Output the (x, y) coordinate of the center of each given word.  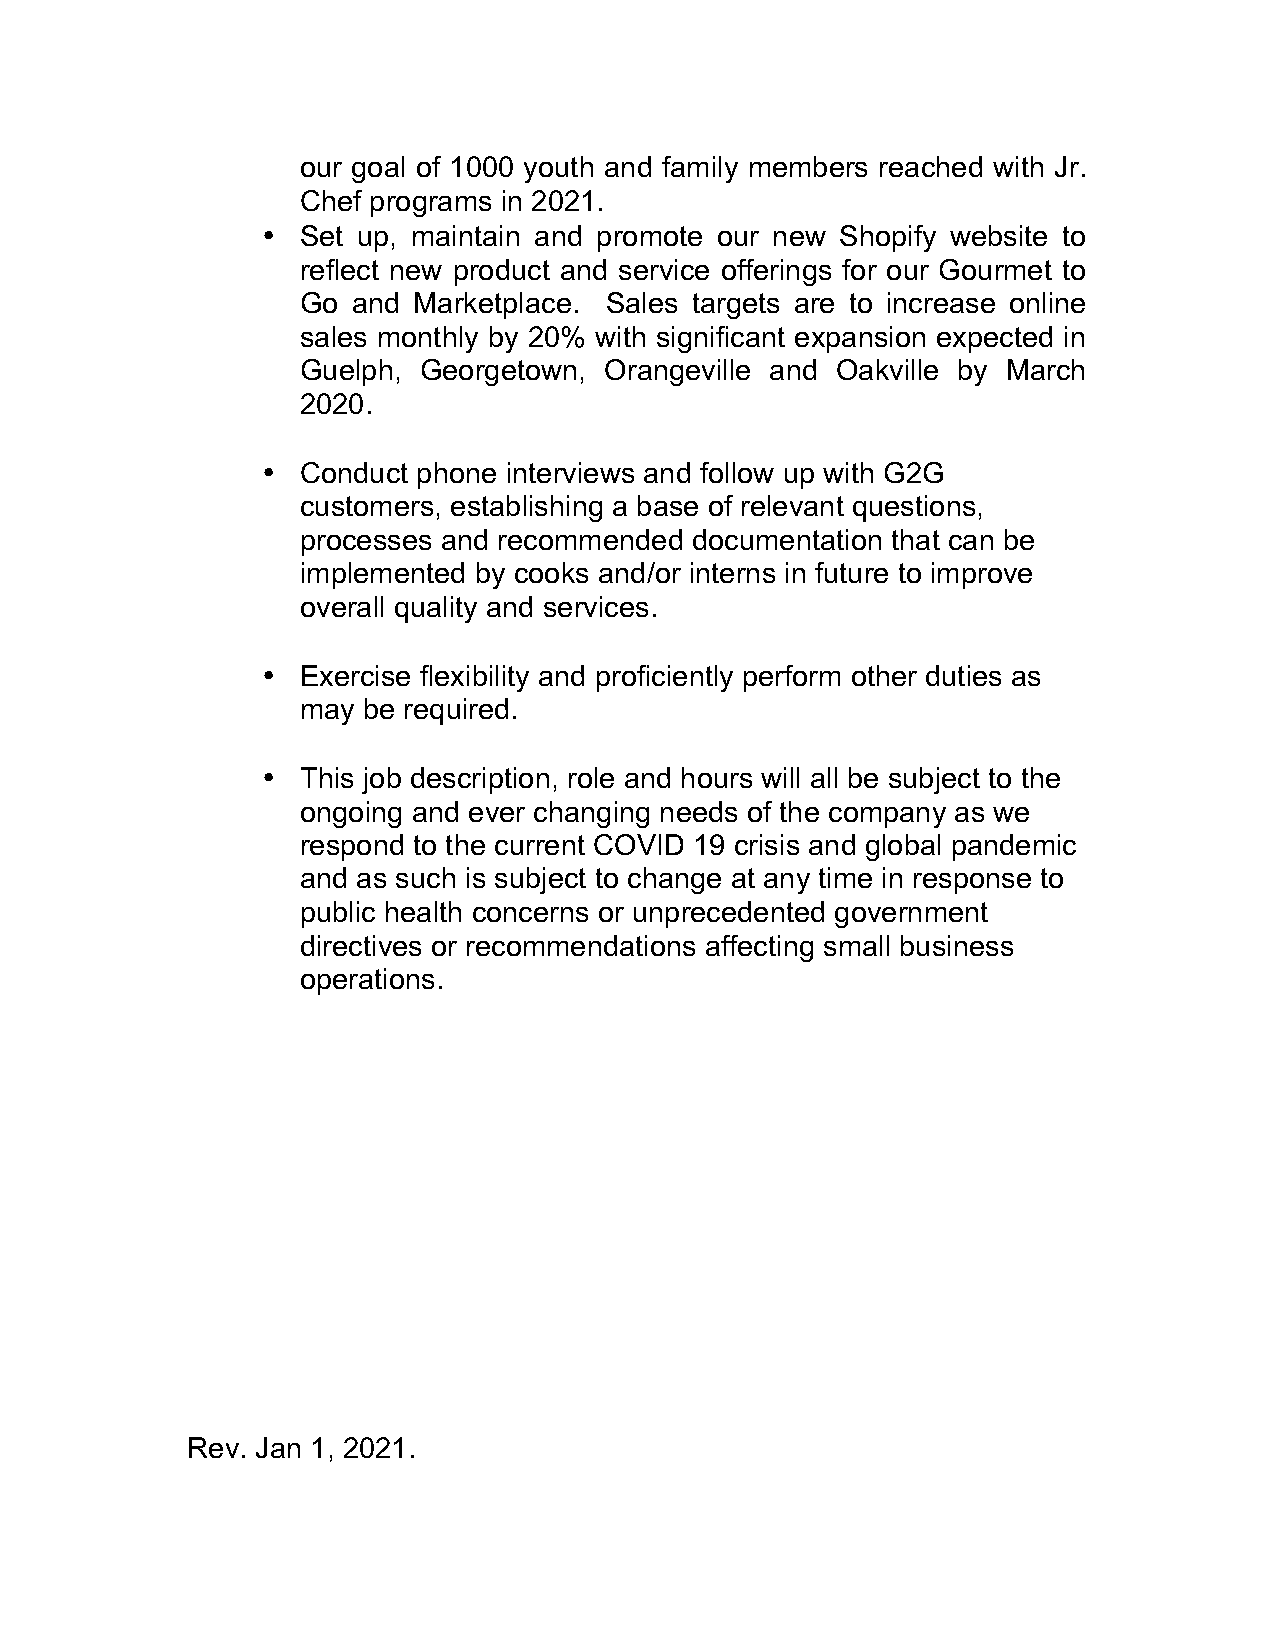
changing (591, 814)
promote (650, 239)
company (887, 817)
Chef (331, 200)
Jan (278, 1447)
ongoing (351, 814)
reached (931, 166)
